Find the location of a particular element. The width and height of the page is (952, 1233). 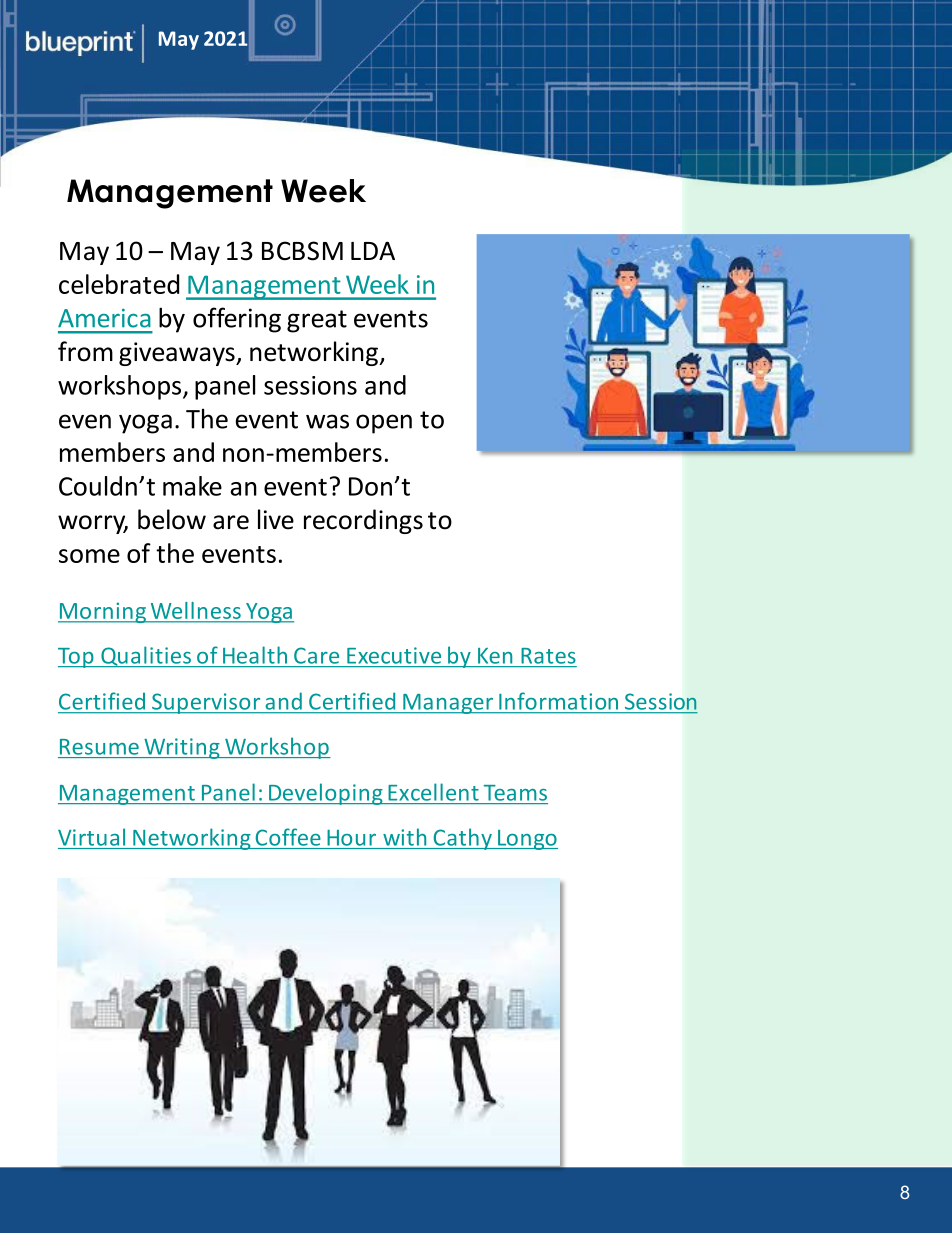

celebrated is located at coordinates (119, 284).
